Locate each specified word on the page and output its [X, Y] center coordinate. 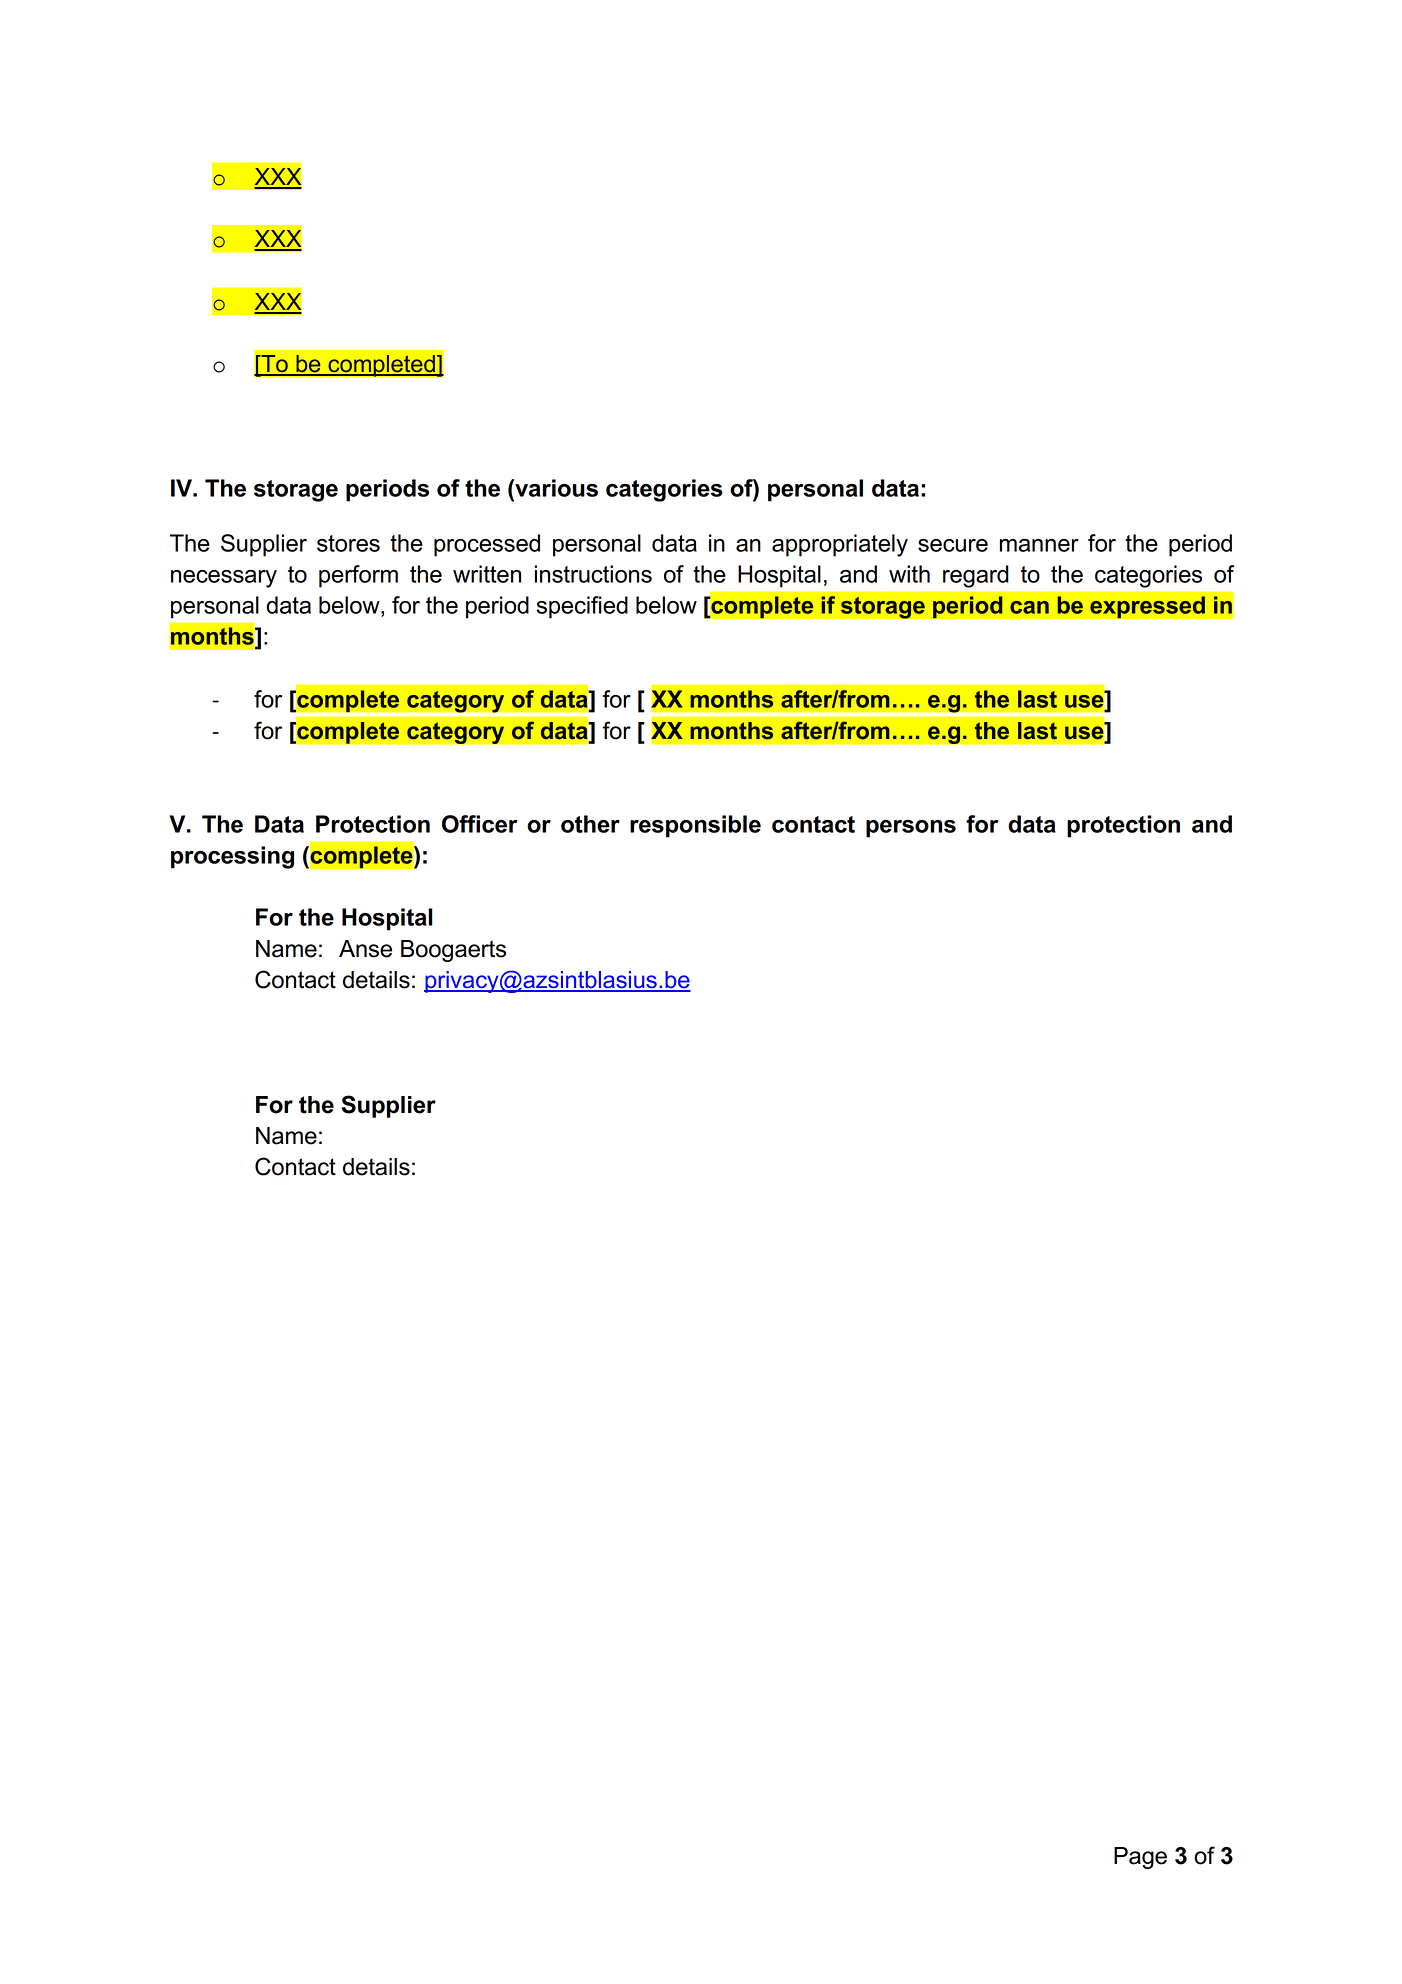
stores [348, 543]
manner [1039, 545]
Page [1140, 1858]
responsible [695, 826]
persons [911, 829]
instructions [593, 574]
